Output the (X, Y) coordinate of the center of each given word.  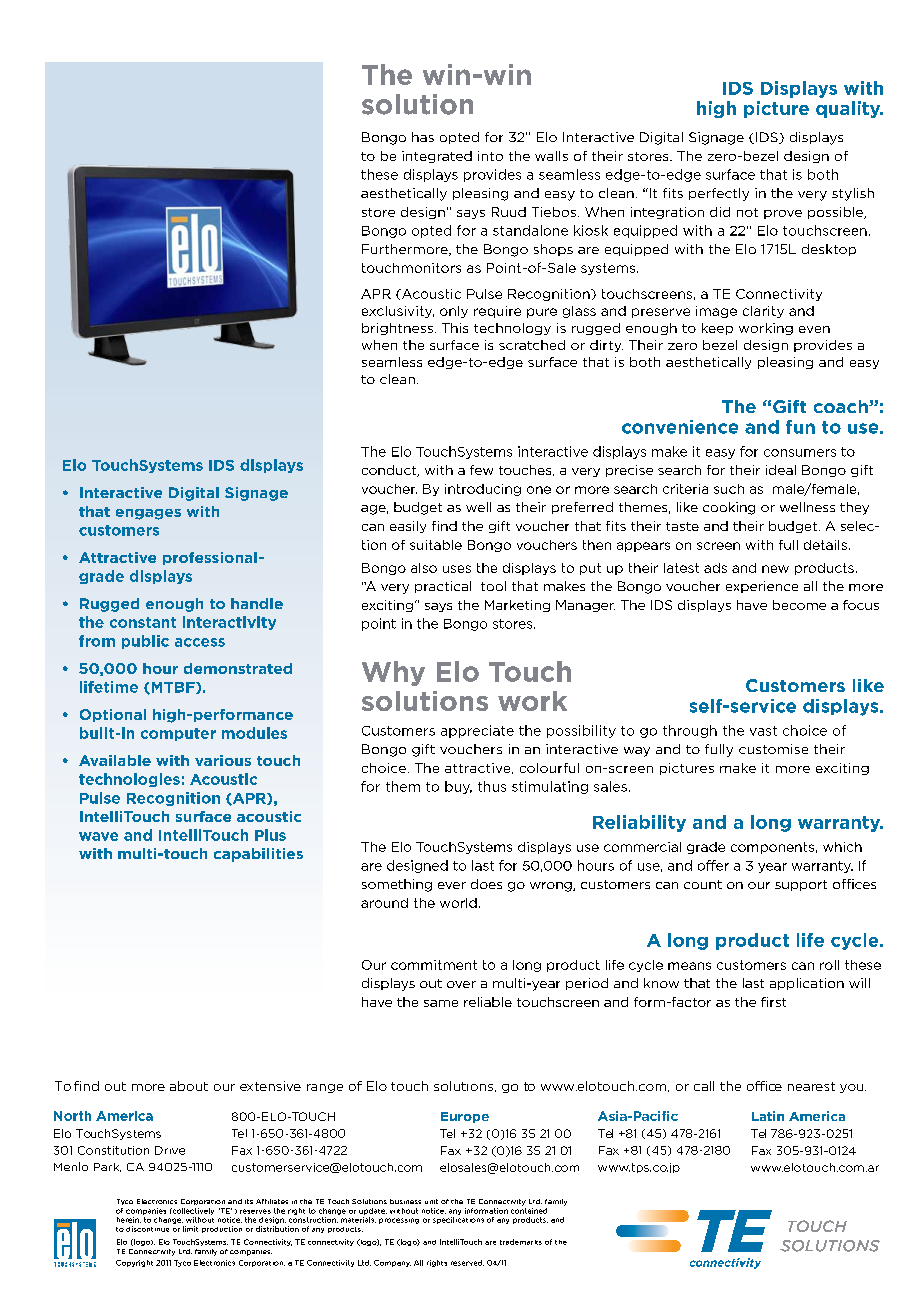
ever (452, 885)
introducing (483, 490)
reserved (467, 1263)
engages (148, 514)
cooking (729, 508)
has (423, 137)
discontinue (147, 1229)
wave (98, 836)
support (801, 885)
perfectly (719, 194)
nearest (811, 1086)
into (490, 156)
